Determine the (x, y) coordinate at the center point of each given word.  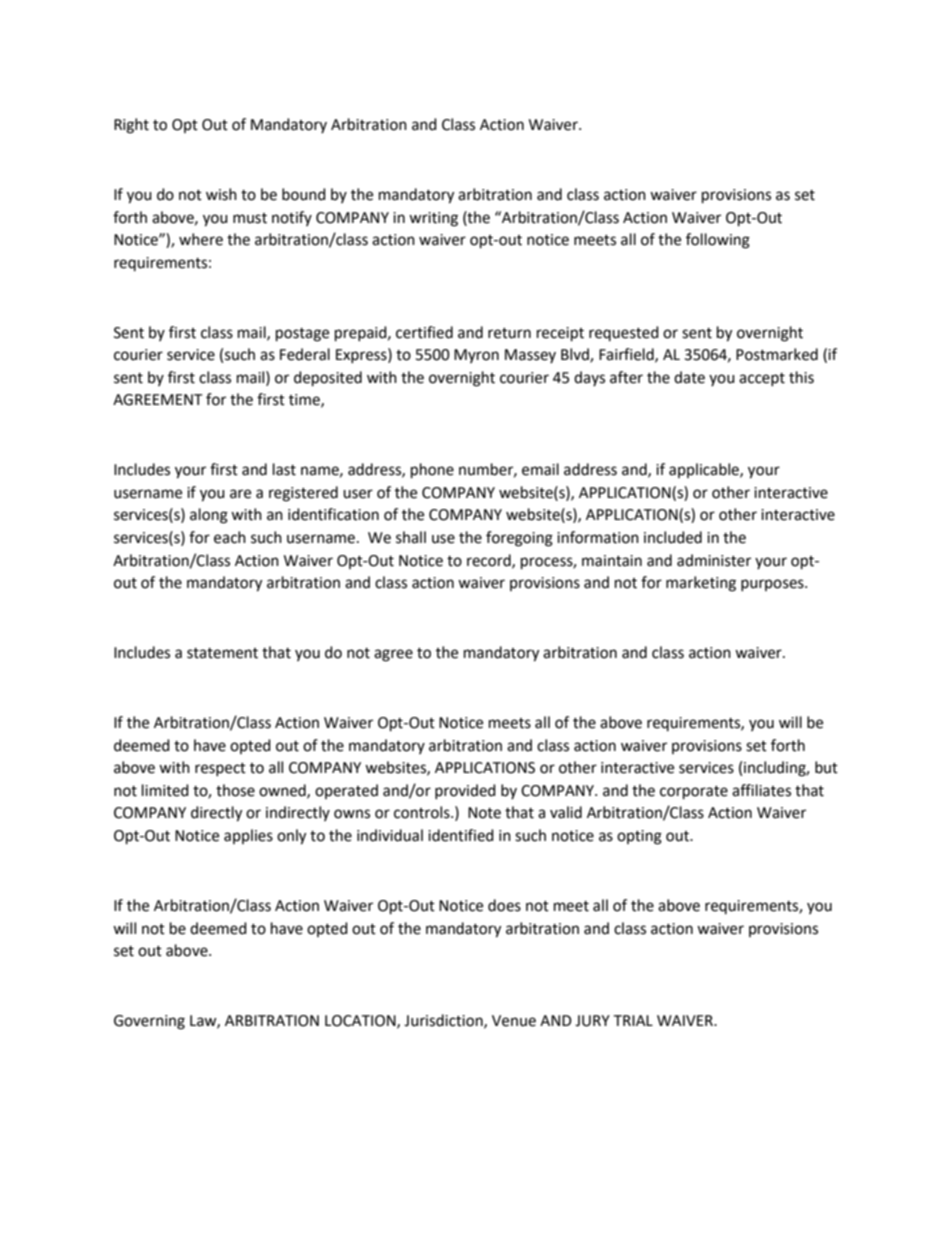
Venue (514, 1021)
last (284, 469)
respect (220, 769)
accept (762, 379)
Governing (149, 1022)
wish (221, 194)
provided (465, 791)
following (718, 241)
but (826, 767)
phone (432, 471)
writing (433, 219)
